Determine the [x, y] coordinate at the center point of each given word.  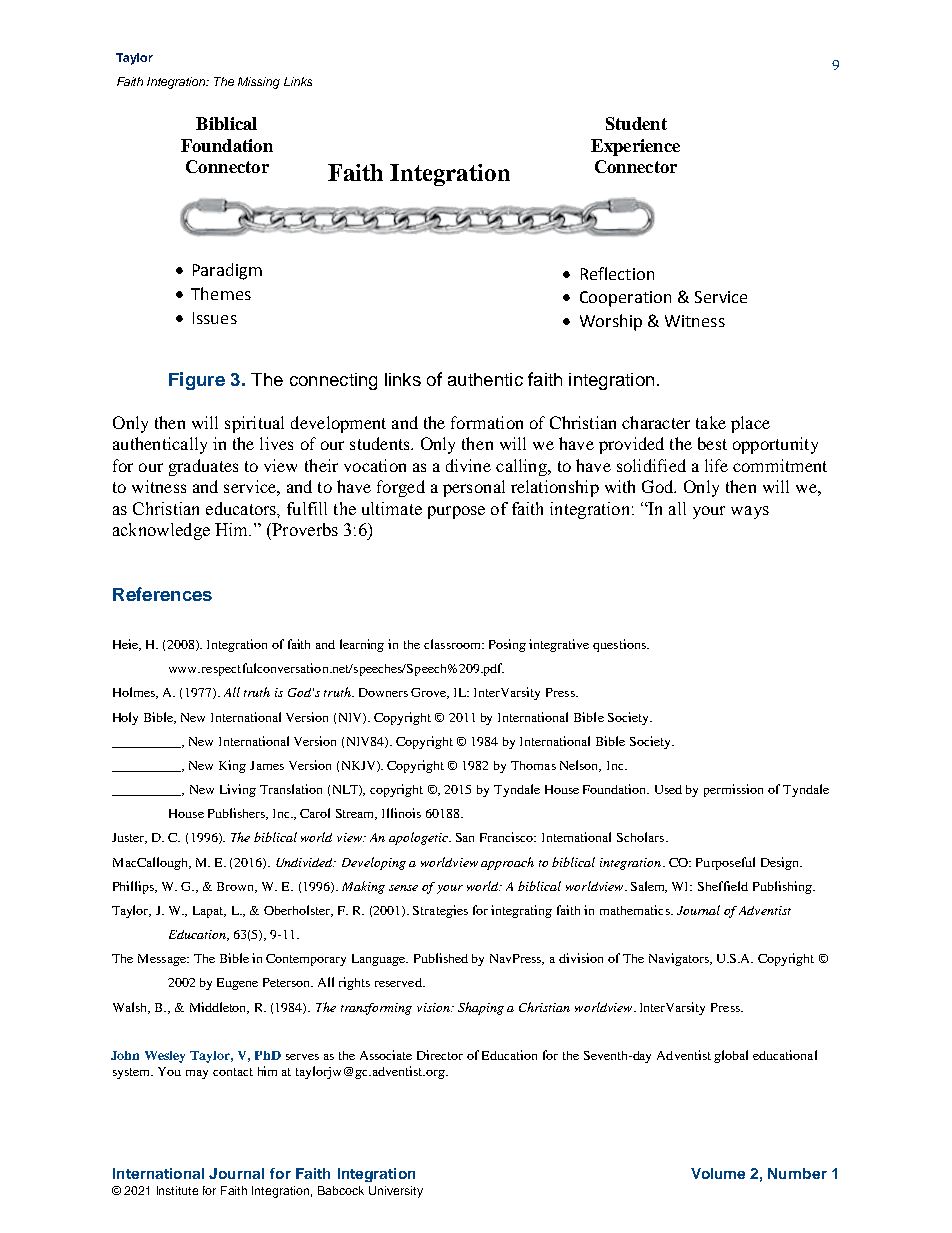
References [162, 594]
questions [620, 645]
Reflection [617, 273]
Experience [635, 147]
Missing [259, 83]
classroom [453, 644]
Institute [177, 1190]
